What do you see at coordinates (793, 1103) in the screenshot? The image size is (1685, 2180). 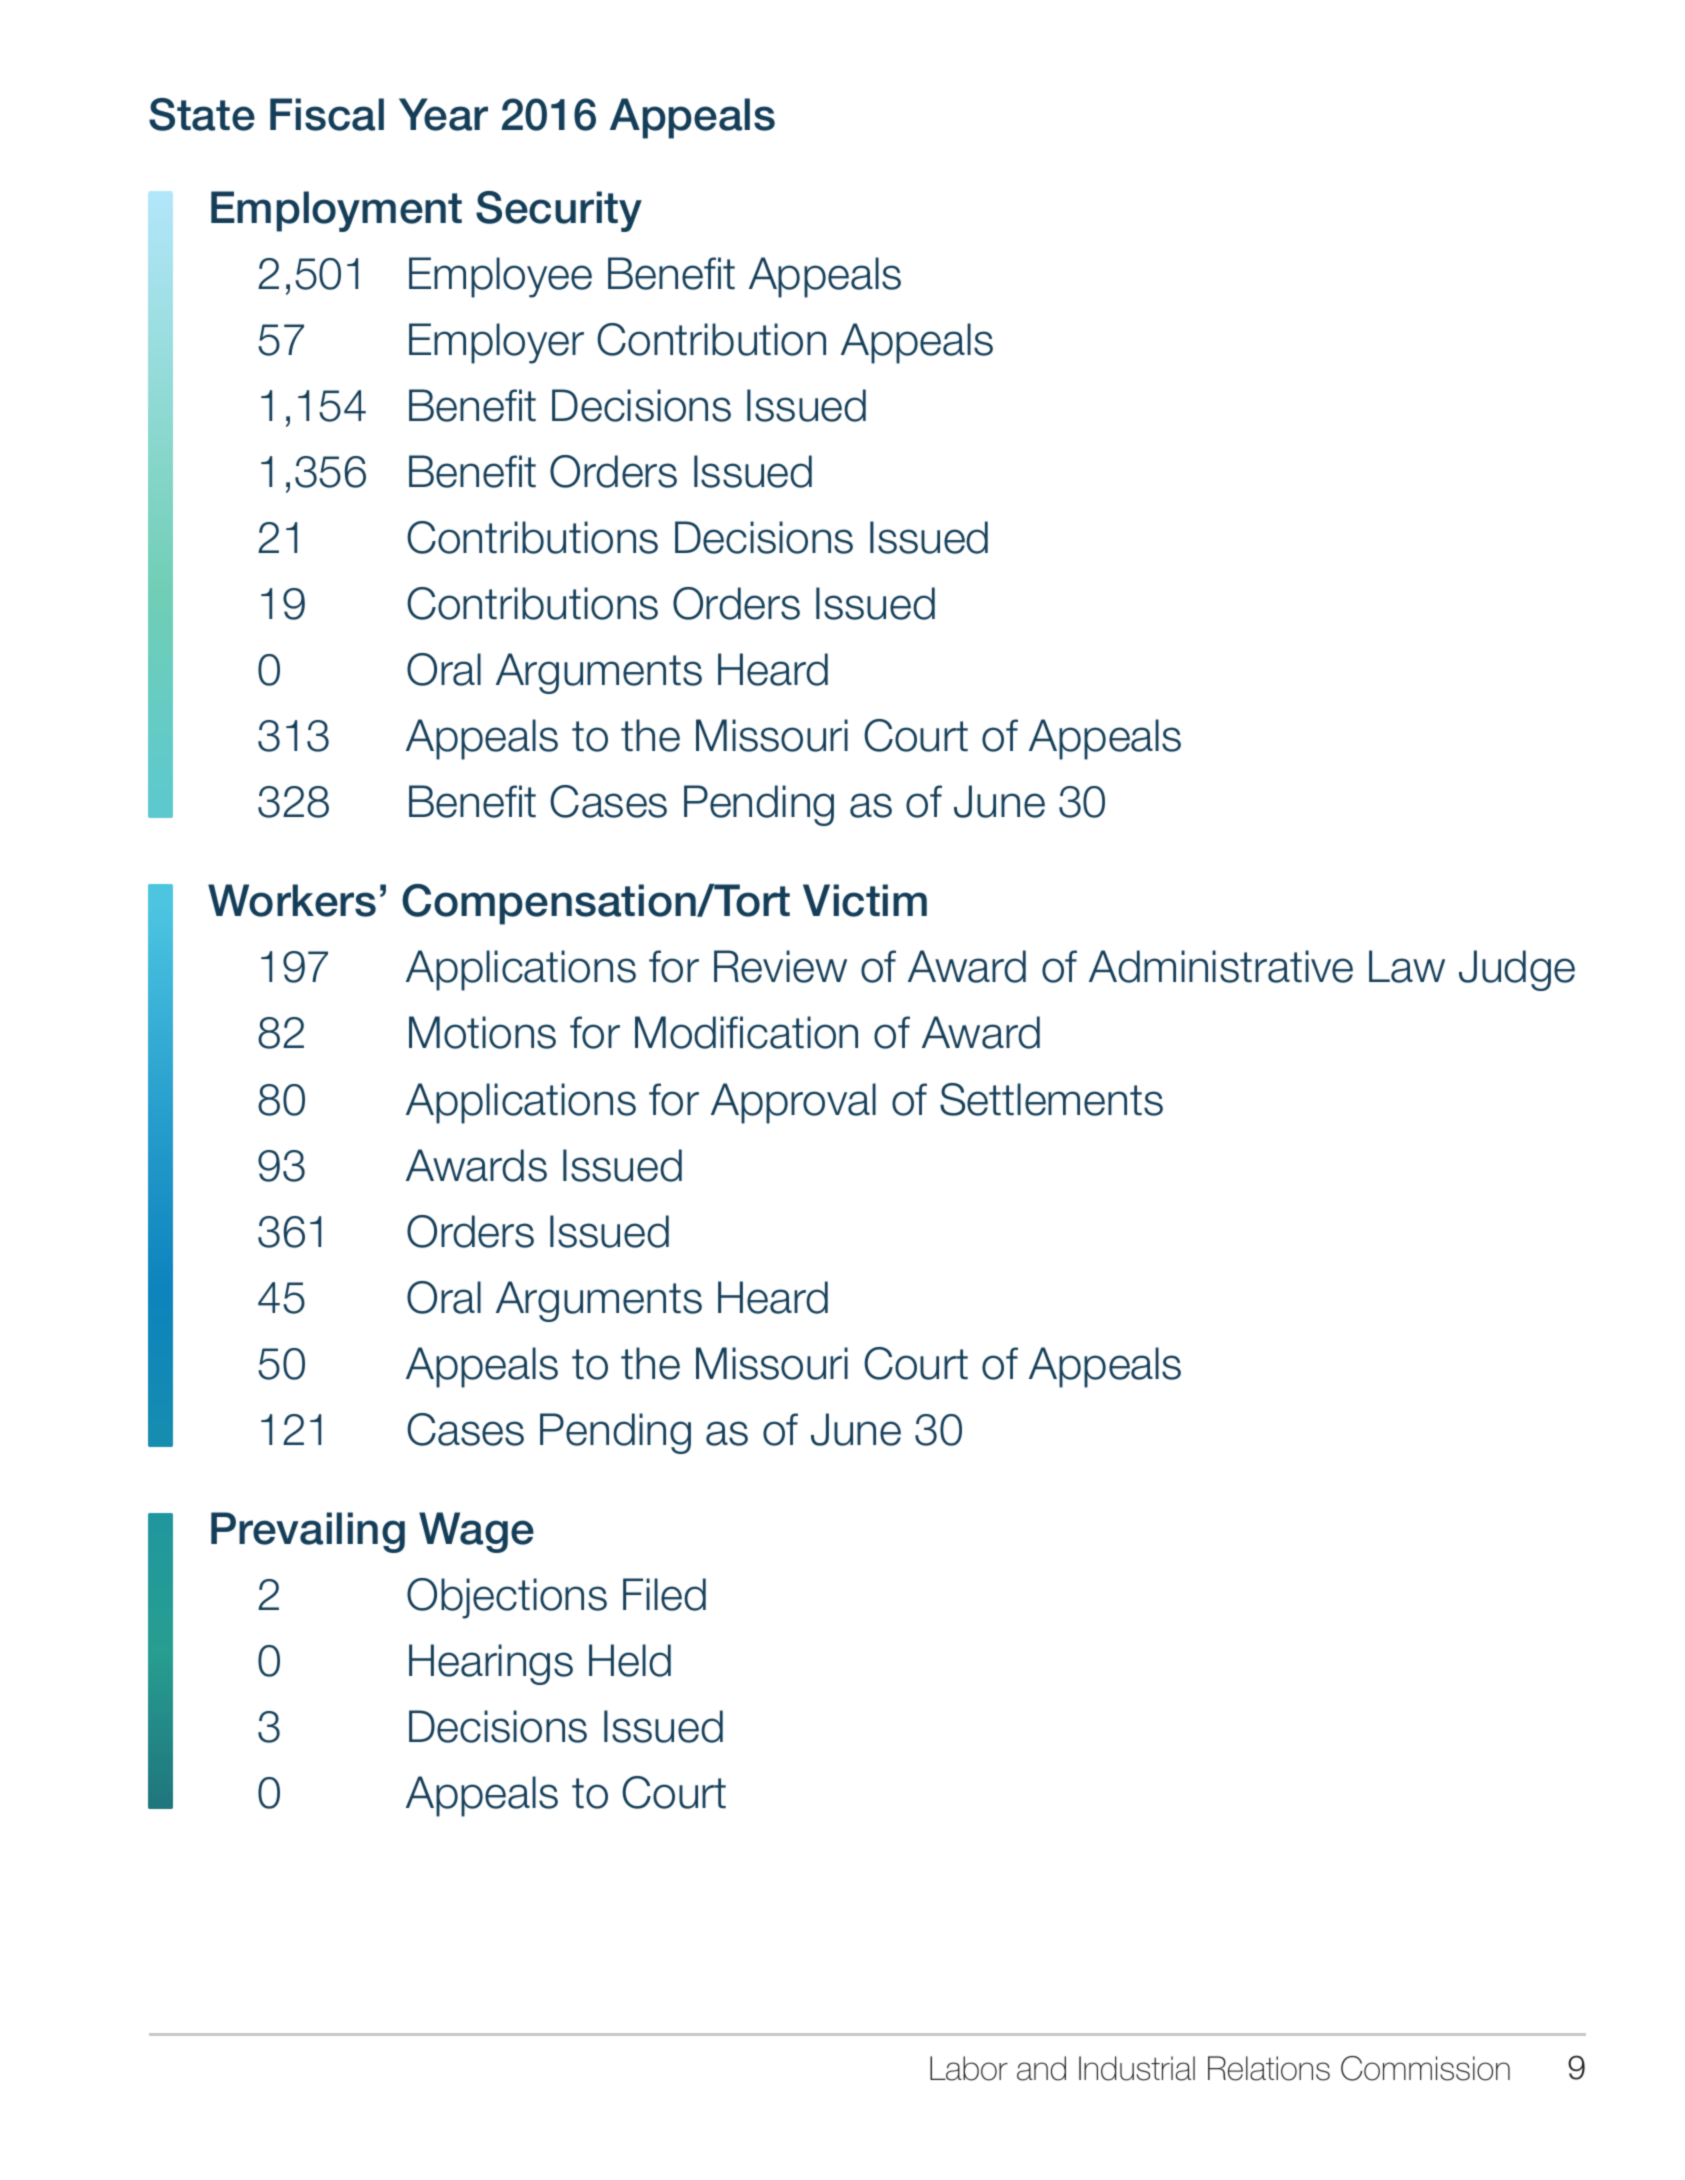 I see `Approval` at bounding box center [793, 1103].
